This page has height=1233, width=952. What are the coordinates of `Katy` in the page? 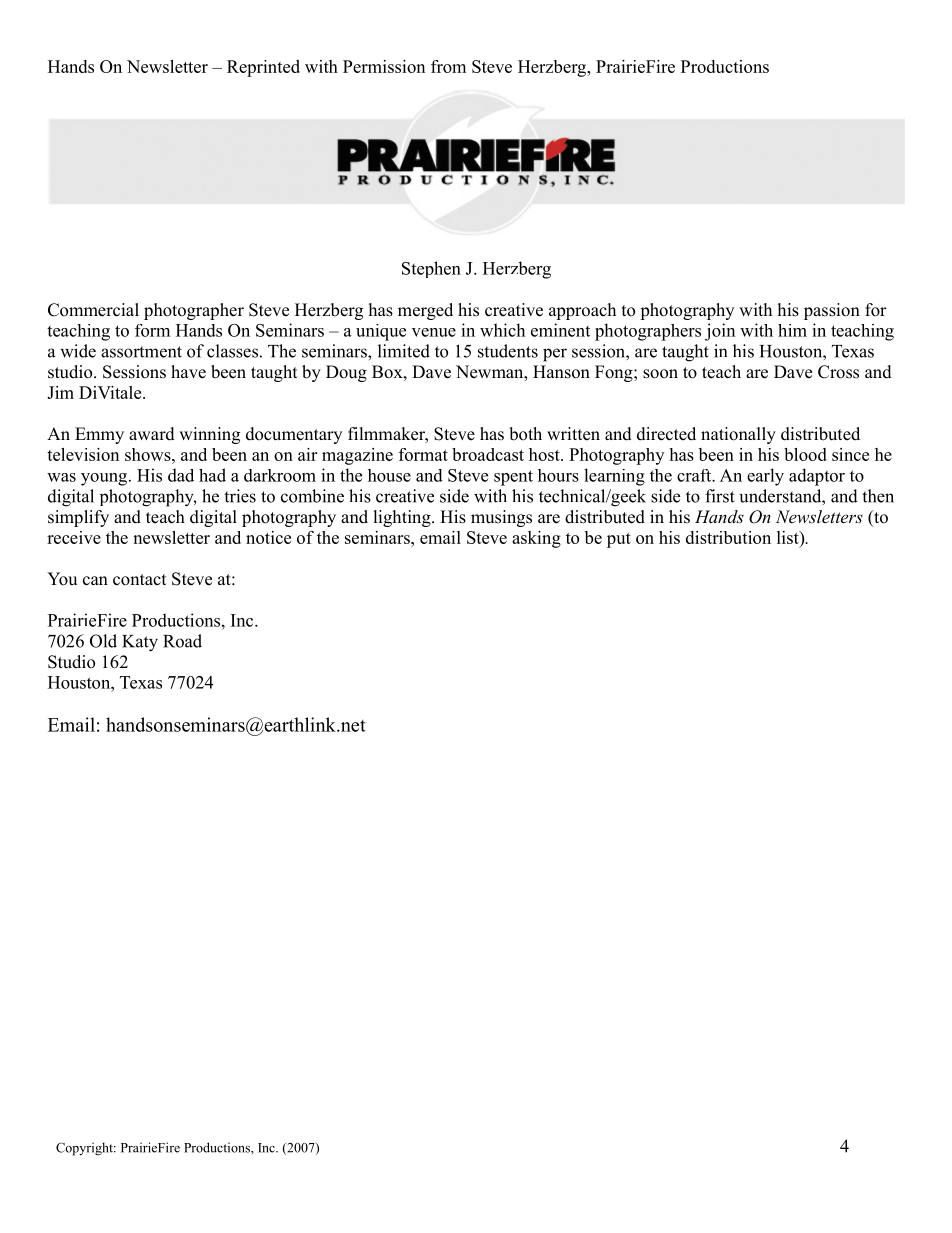 It's located at (140, 643).
